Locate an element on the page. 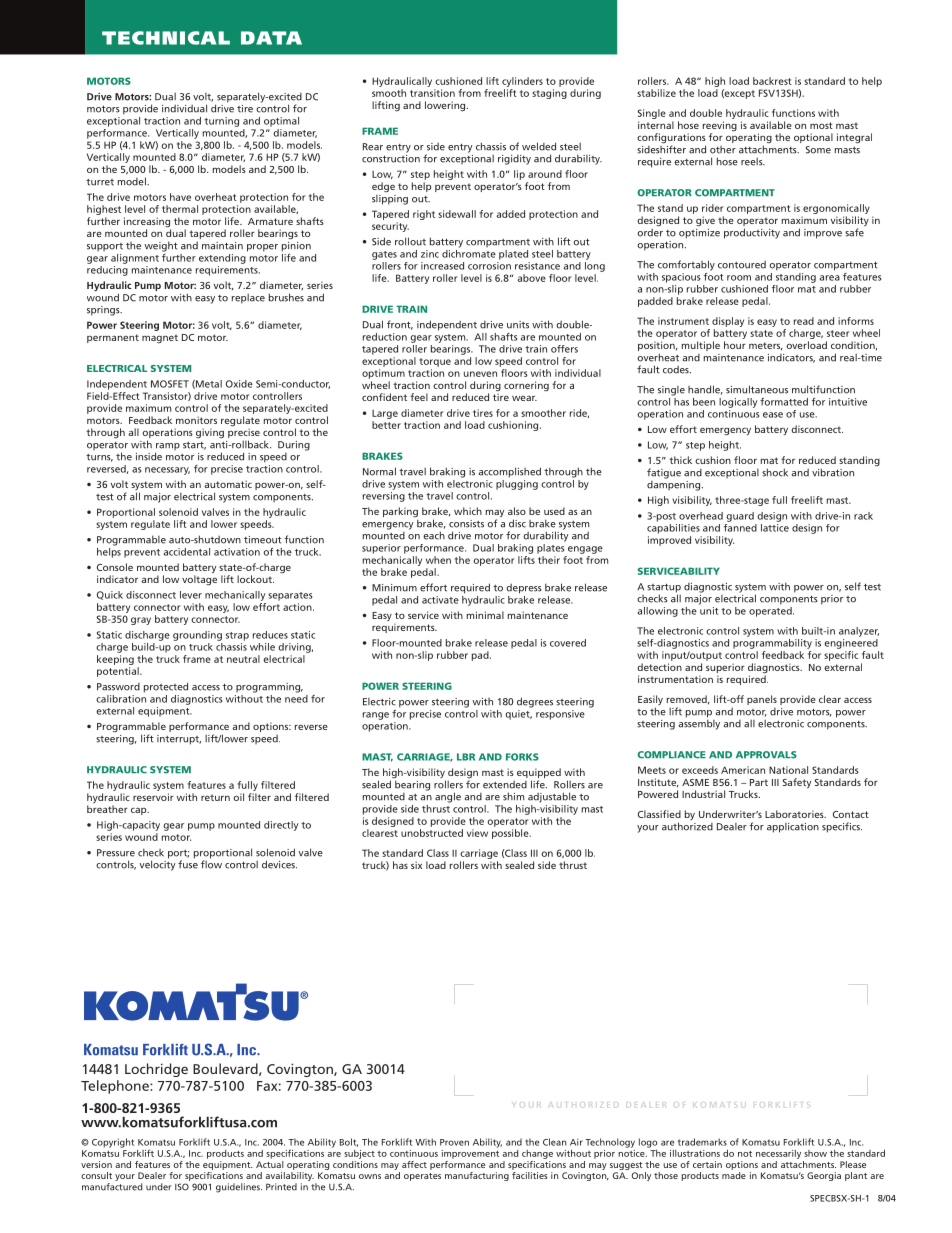  cylinders is located at coordinates (522, 82).
